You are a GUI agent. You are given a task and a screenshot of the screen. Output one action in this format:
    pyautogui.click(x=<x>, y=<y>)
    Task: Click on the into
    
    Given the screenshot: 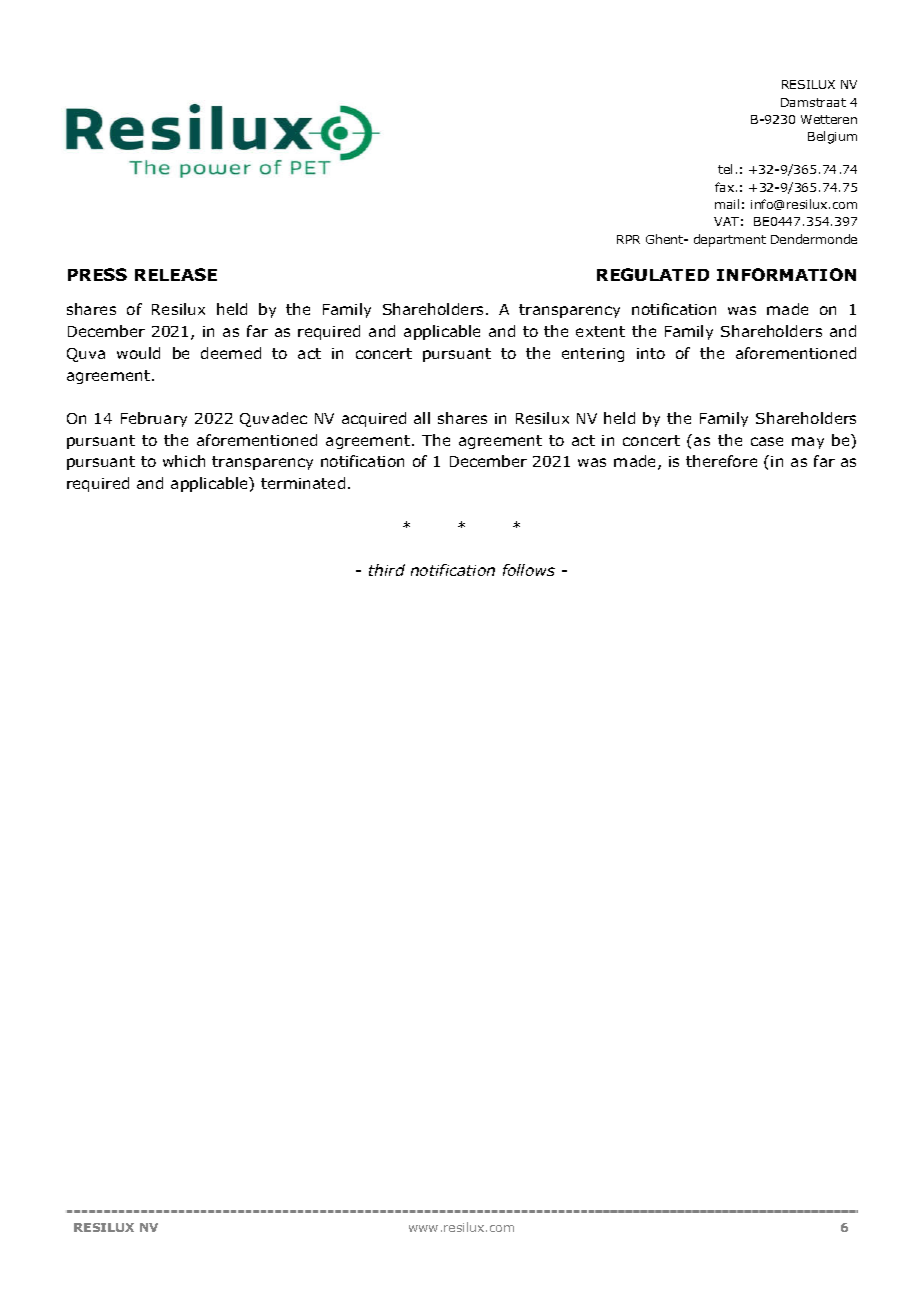 What is the action you would take?
    pyautogui.click(x=651, y=353)
